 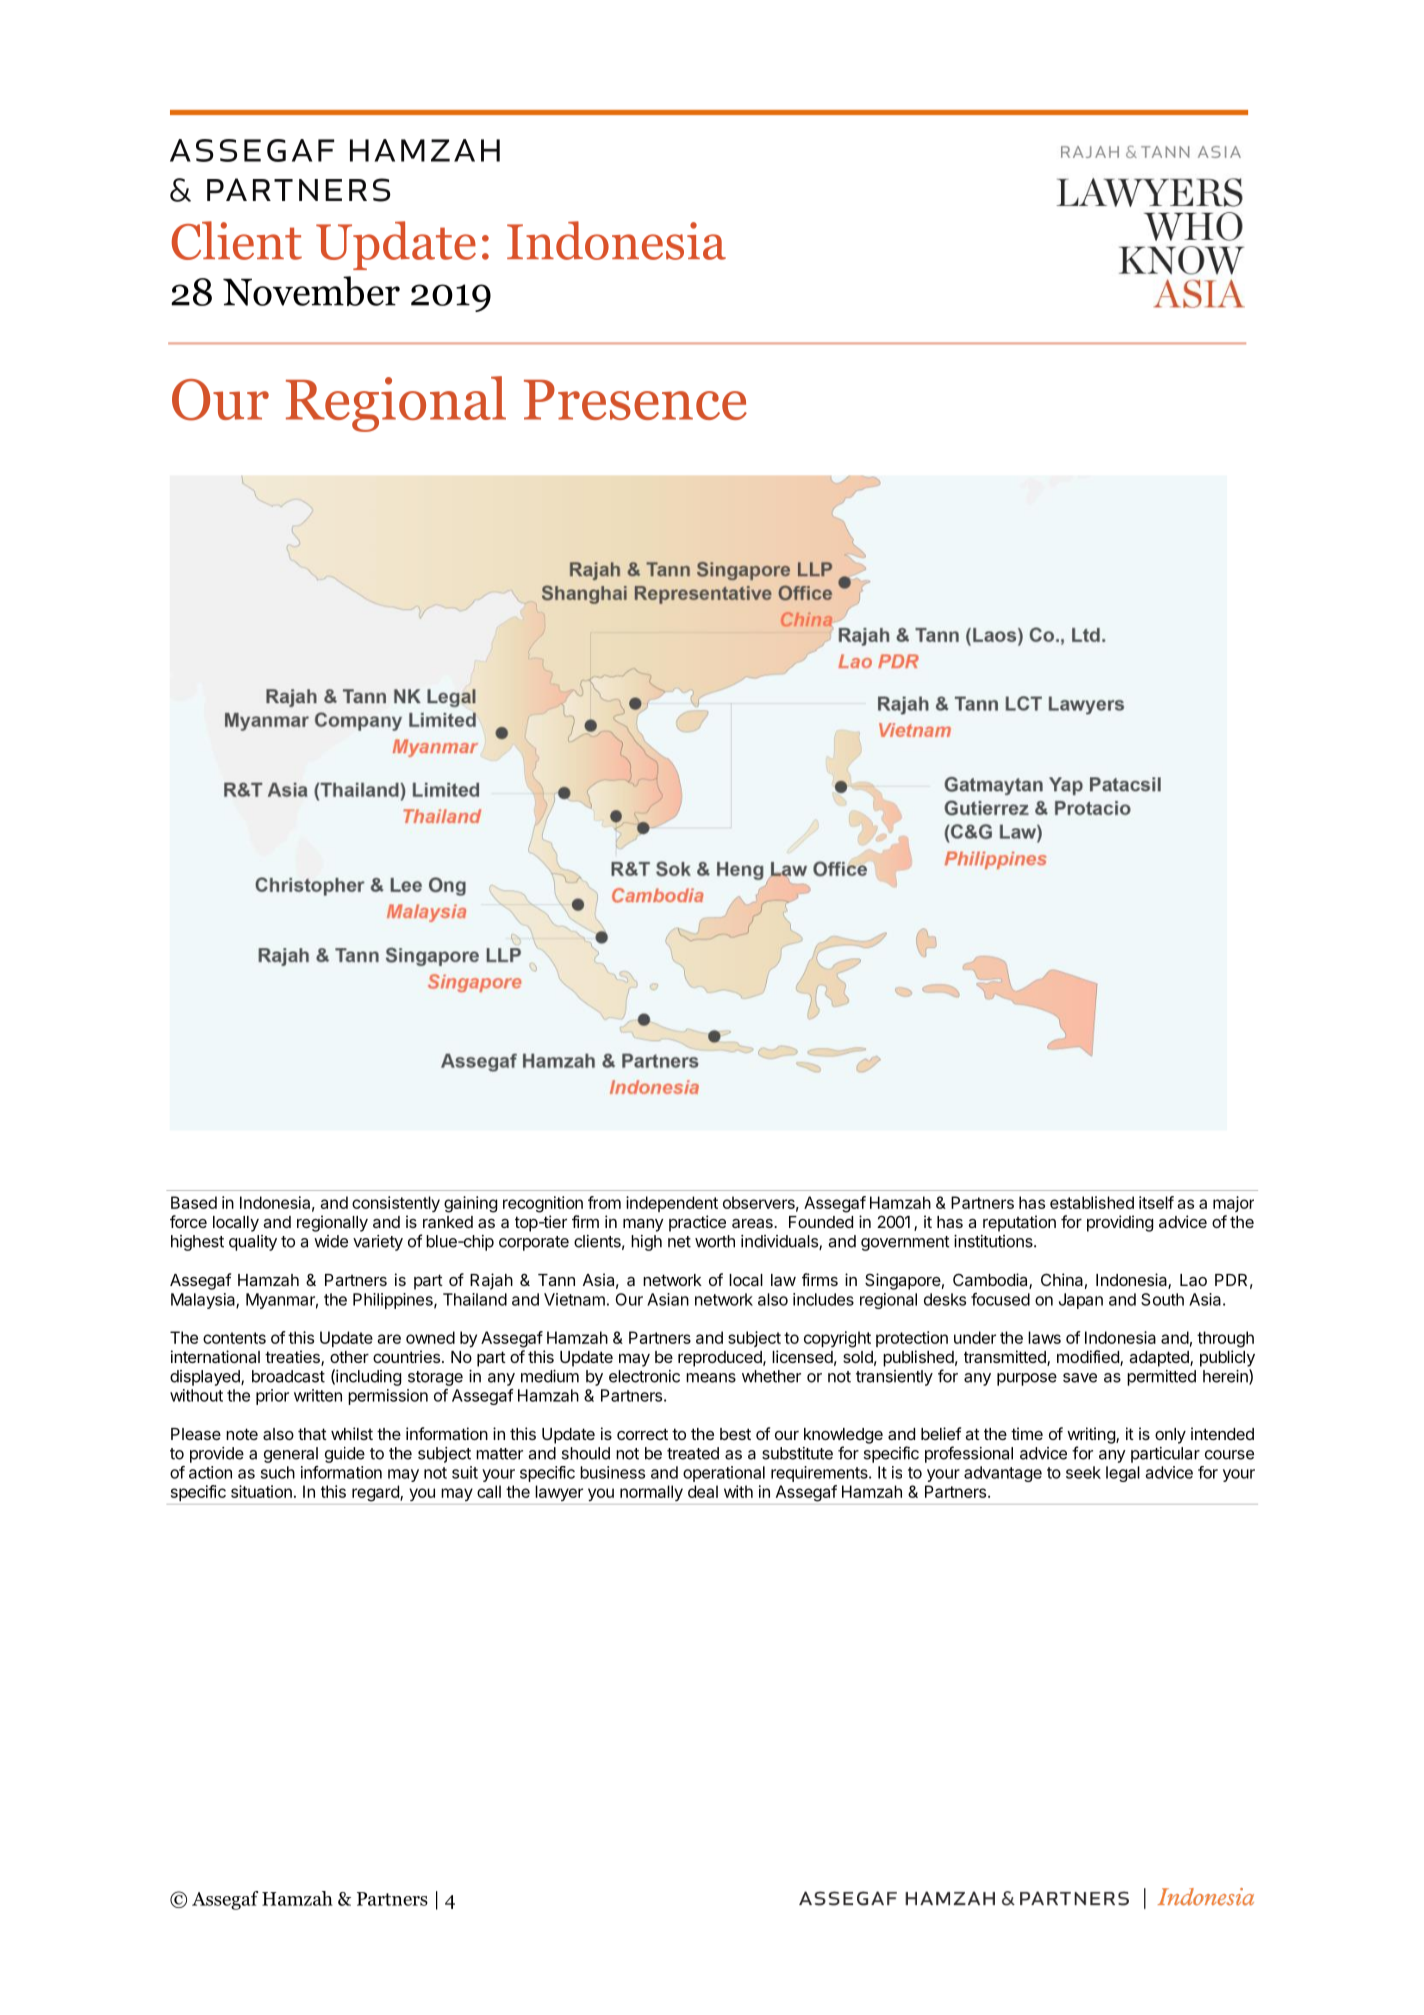 I want to click on treated, so click(x=693, y=1453).
